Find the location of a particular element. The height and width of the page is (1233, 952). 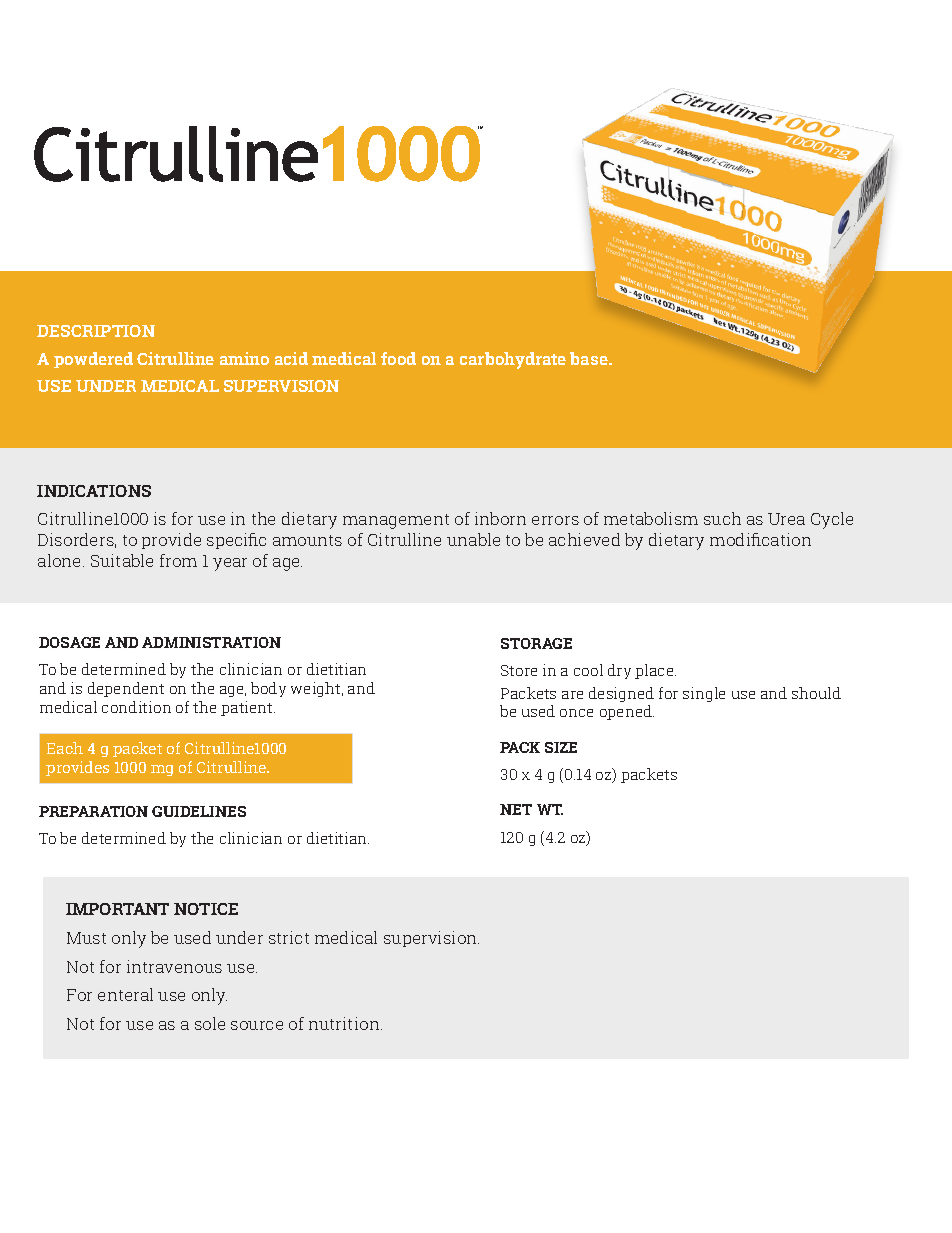

such is located at coordinates (722, 518).
